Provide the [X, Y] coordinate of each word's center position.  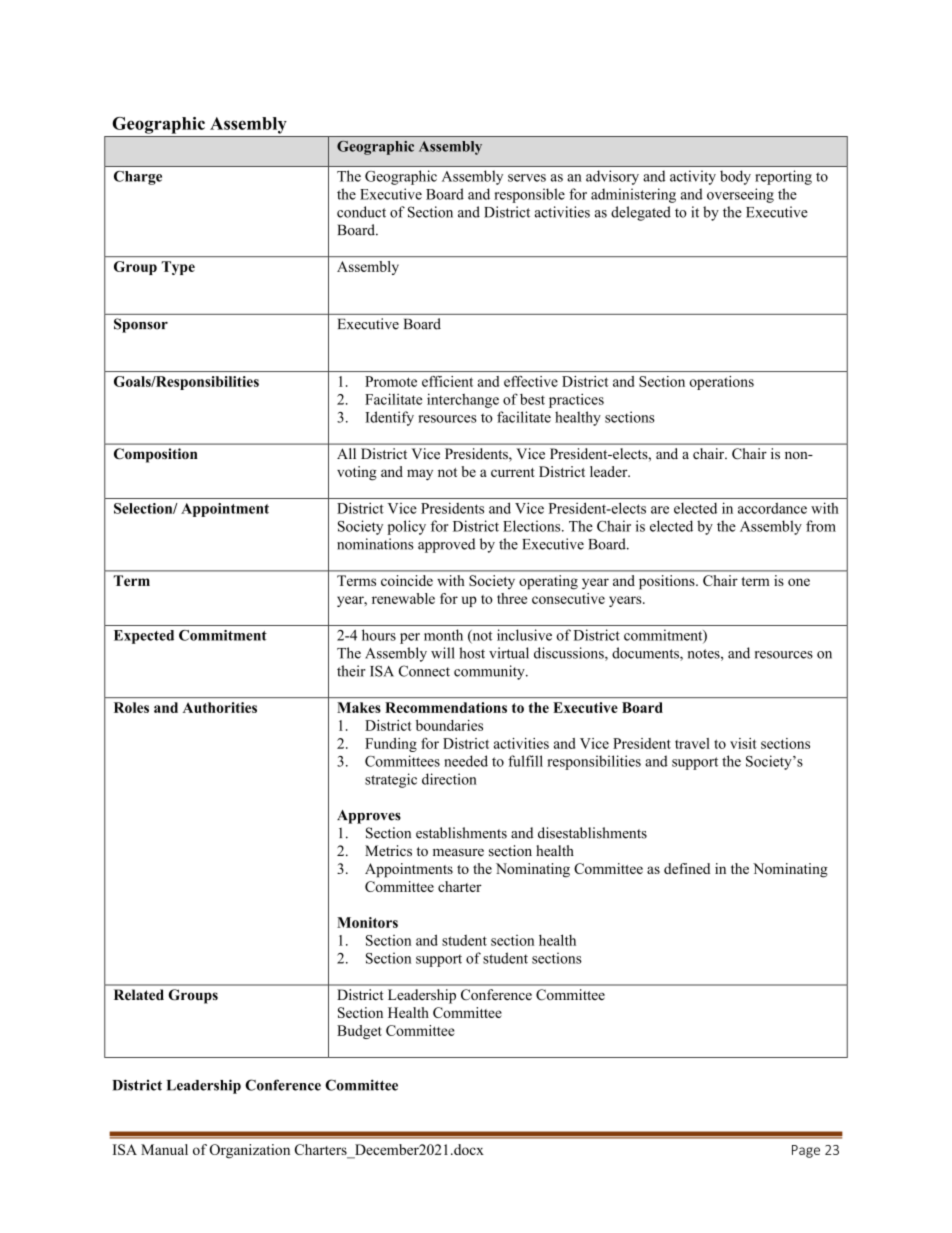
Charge [138, 178]
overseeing [740, 195]
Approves [369, 817]
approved [446, 545]
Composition [156, 455]
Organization [250, 1151]
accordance [772, 508]
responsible [529, 195]
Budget [359, 1032]
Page [806, 1151]
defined [687, 868]
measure [458, 852]
